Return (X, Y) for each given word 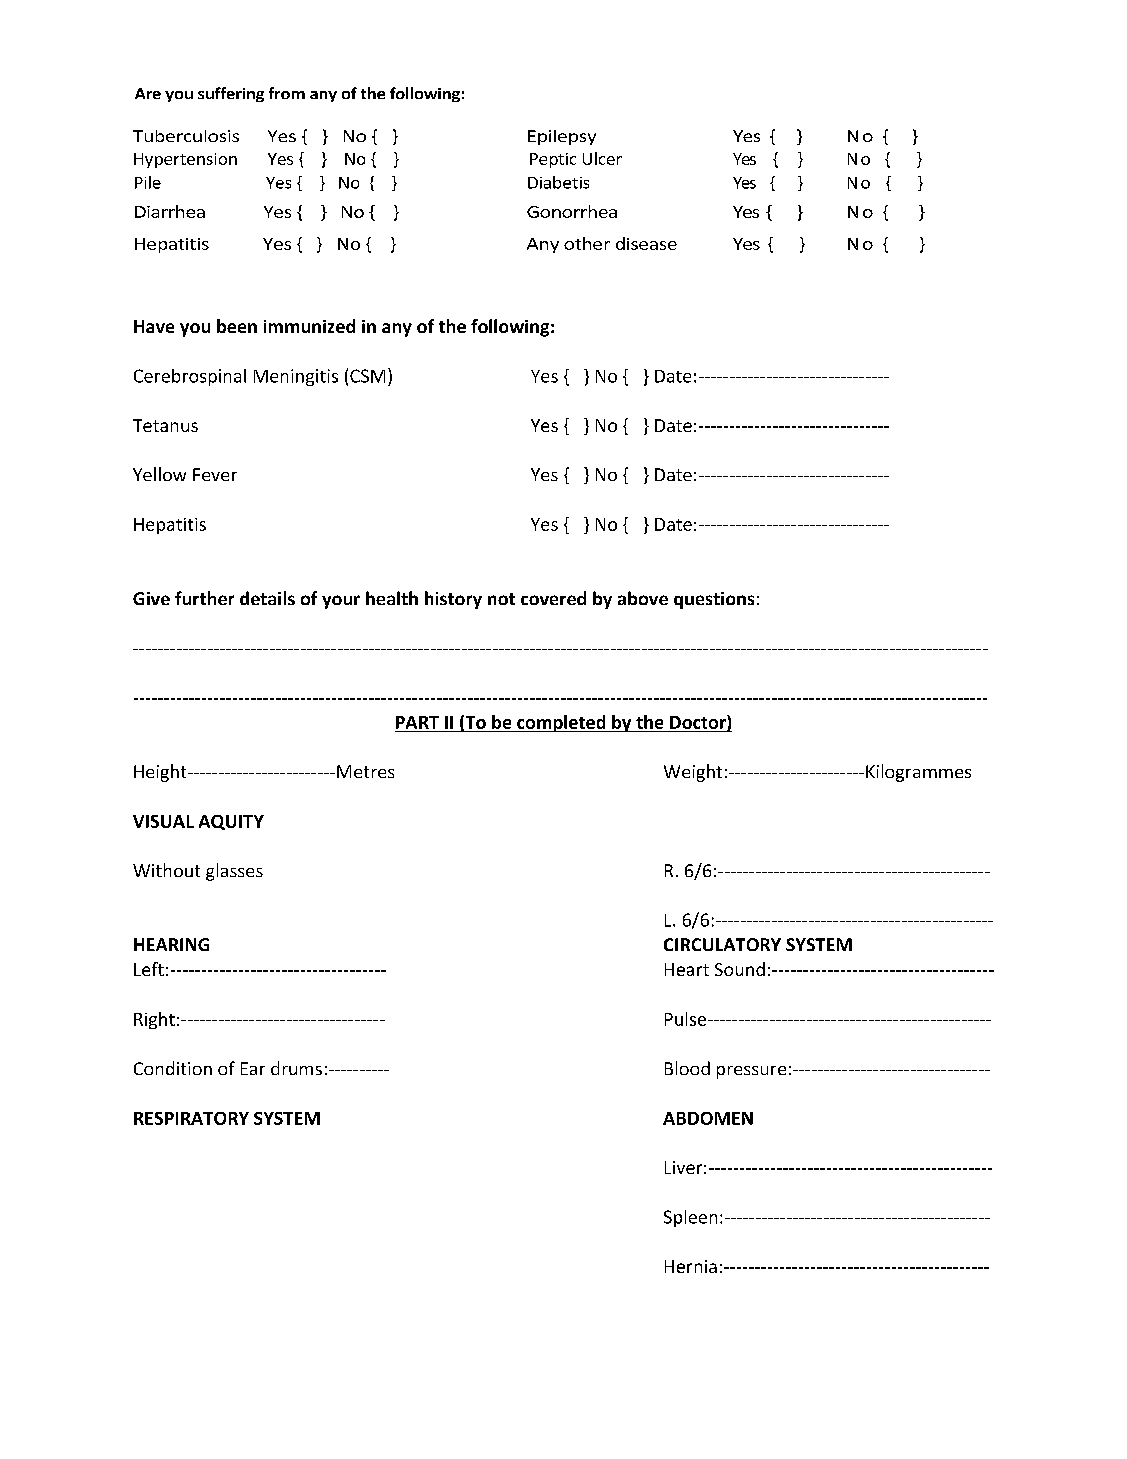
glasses (234, 872)
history (453, 600)
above (643, 598)
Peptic (553, 160)
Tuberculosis (186, 136)
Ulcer (602, 158)
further (204, 598)
